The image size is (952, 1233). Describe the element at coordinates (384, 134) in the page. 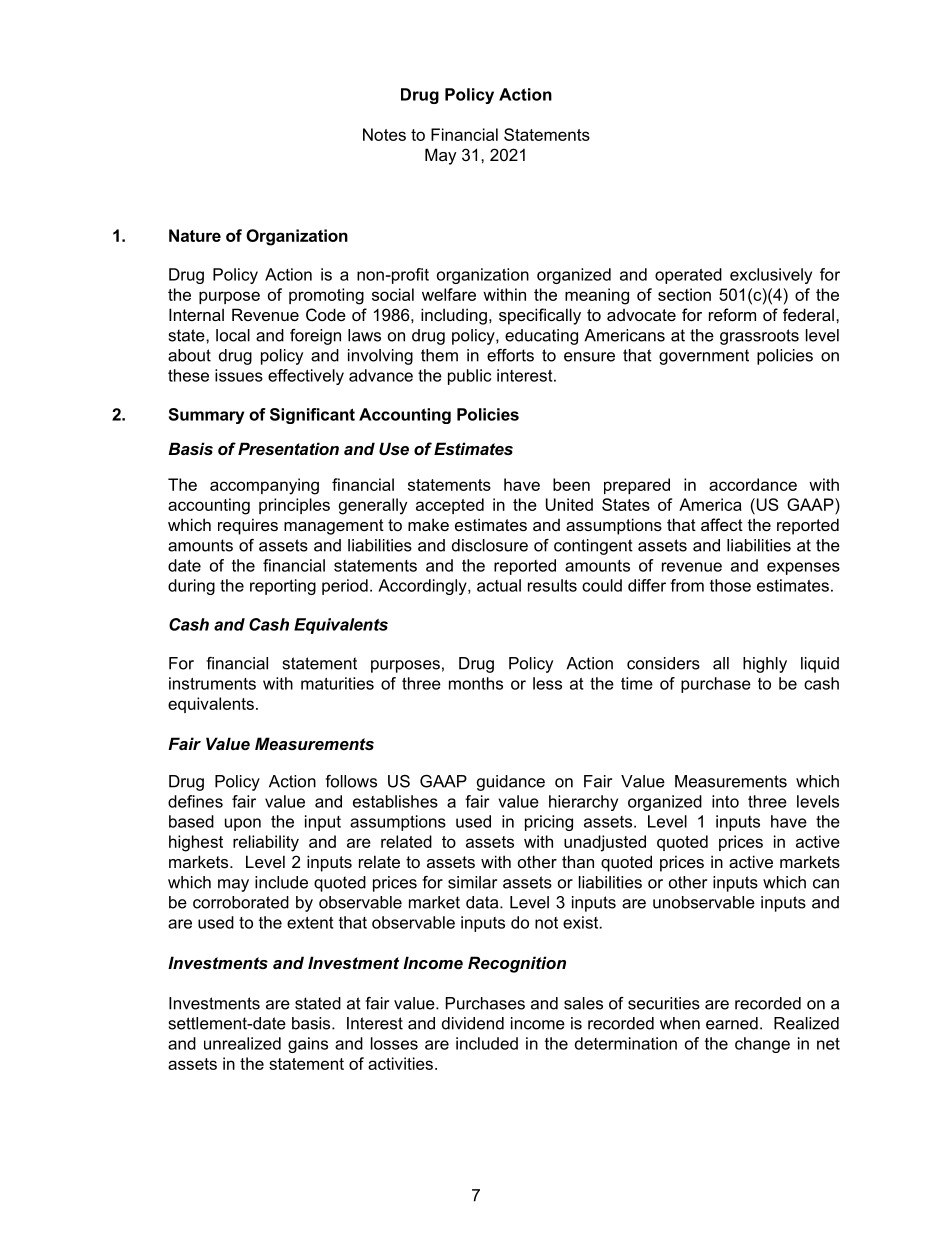

I see `Notes` at that location.
